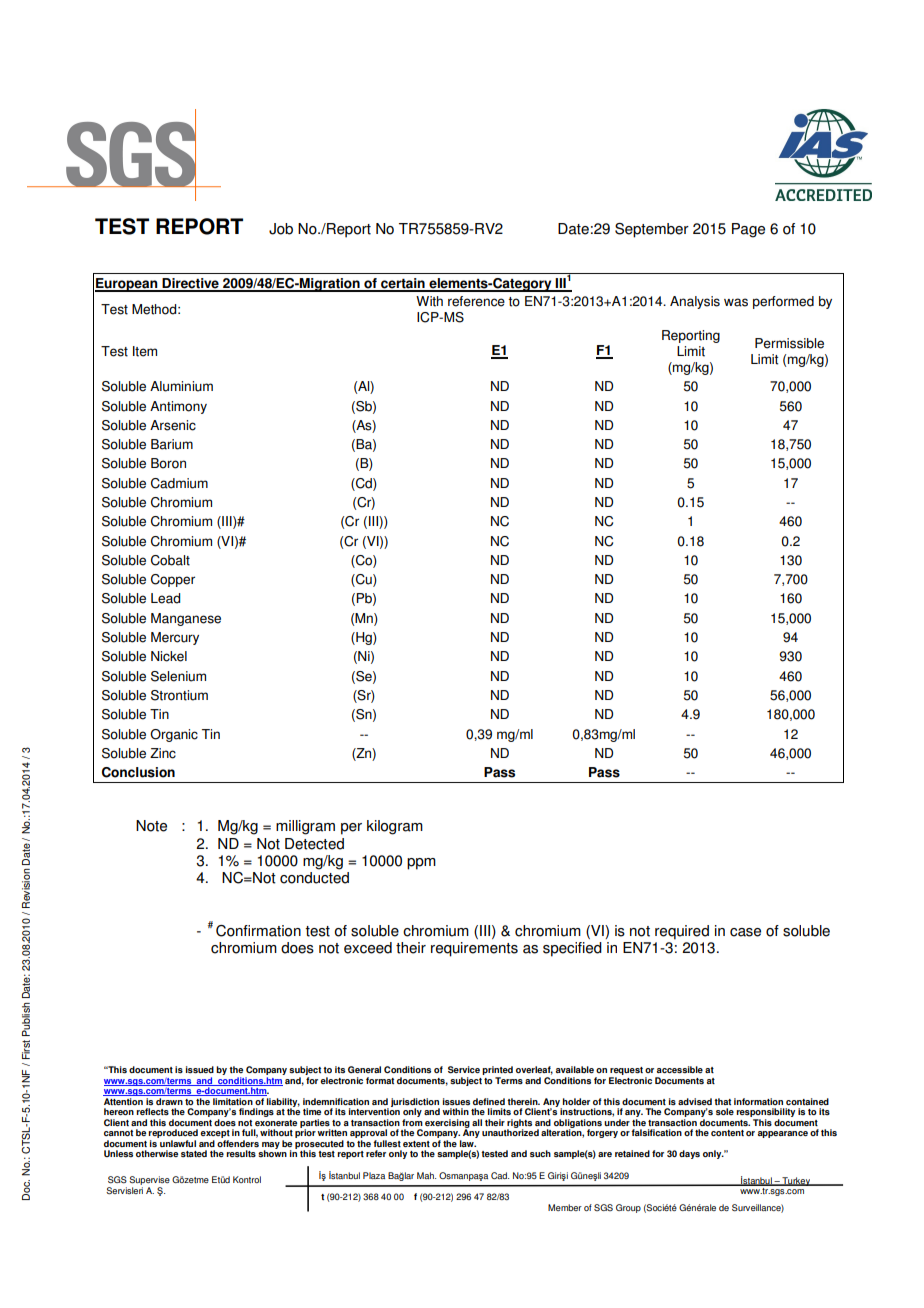 Image resolution: width=924 pixels, height=1308 pixels. I want to click on certain, so click(403, 284).
